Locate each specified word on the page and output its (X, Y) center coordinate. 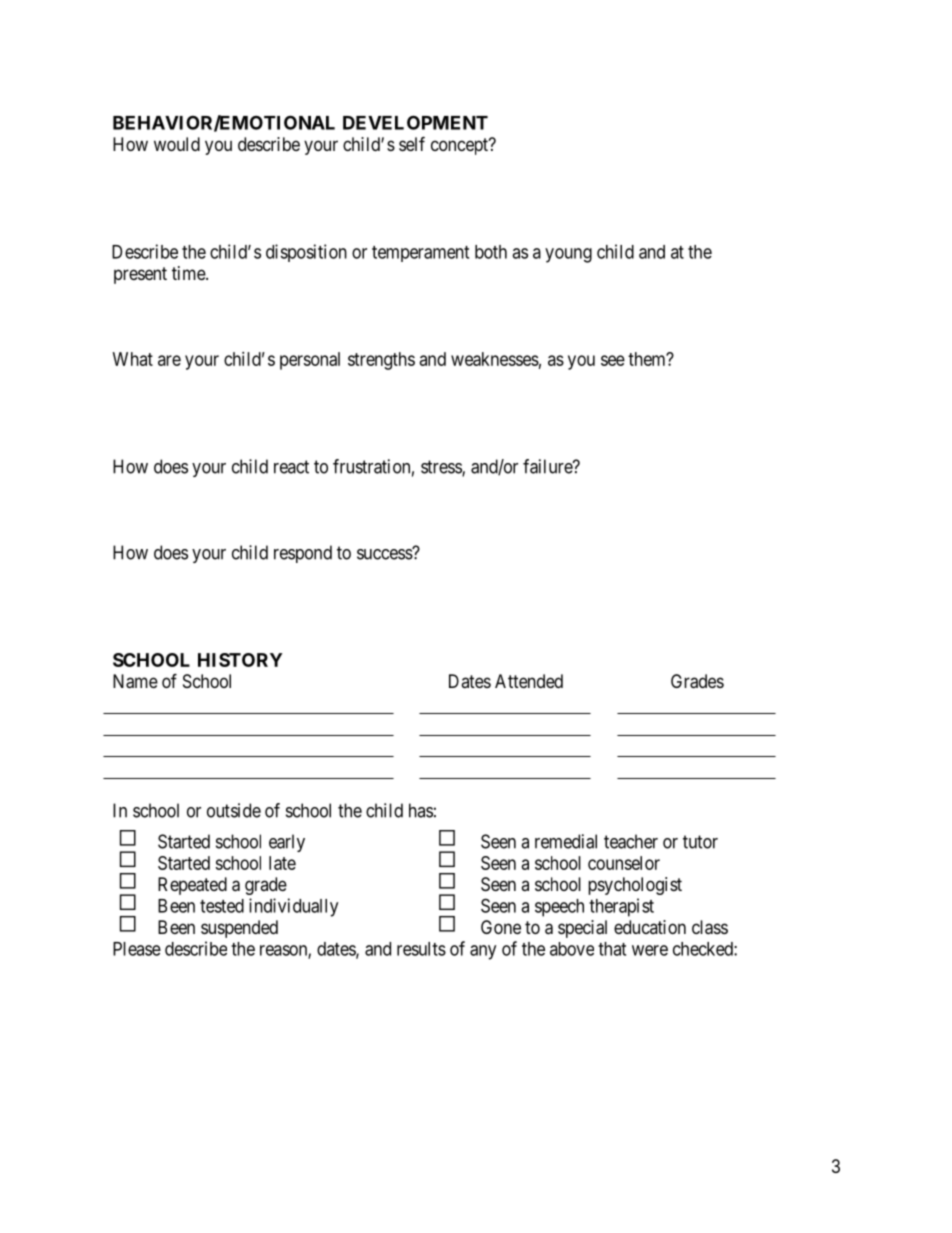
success (385, 554)
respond (303, 554)
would (177, 144)
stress (442, 468)
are (169, 360)
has (421, 810)
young (568, 255)
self (412, 143)
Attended (529, 681)
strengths (381, 361)
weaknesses (495, 359)
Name (135, 681)
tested (222, 906)
